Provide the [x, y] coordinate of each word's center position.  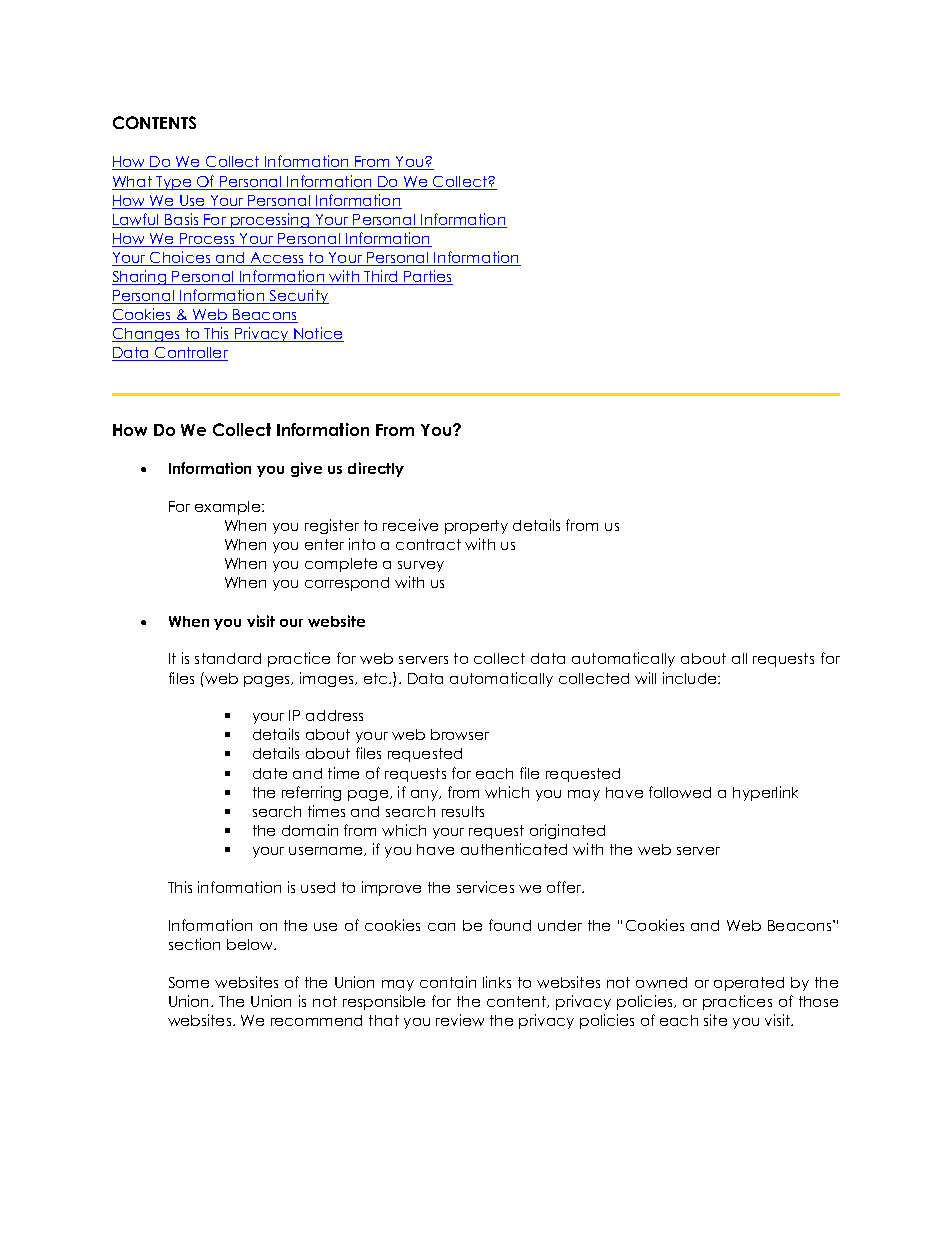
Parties [428, 277]
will [645, 678]
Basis [182, 220]
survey [421, 566]
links [497, 982]
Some [189, 982]
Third [382, 277]
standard [228, 658]
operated [749, 984]
